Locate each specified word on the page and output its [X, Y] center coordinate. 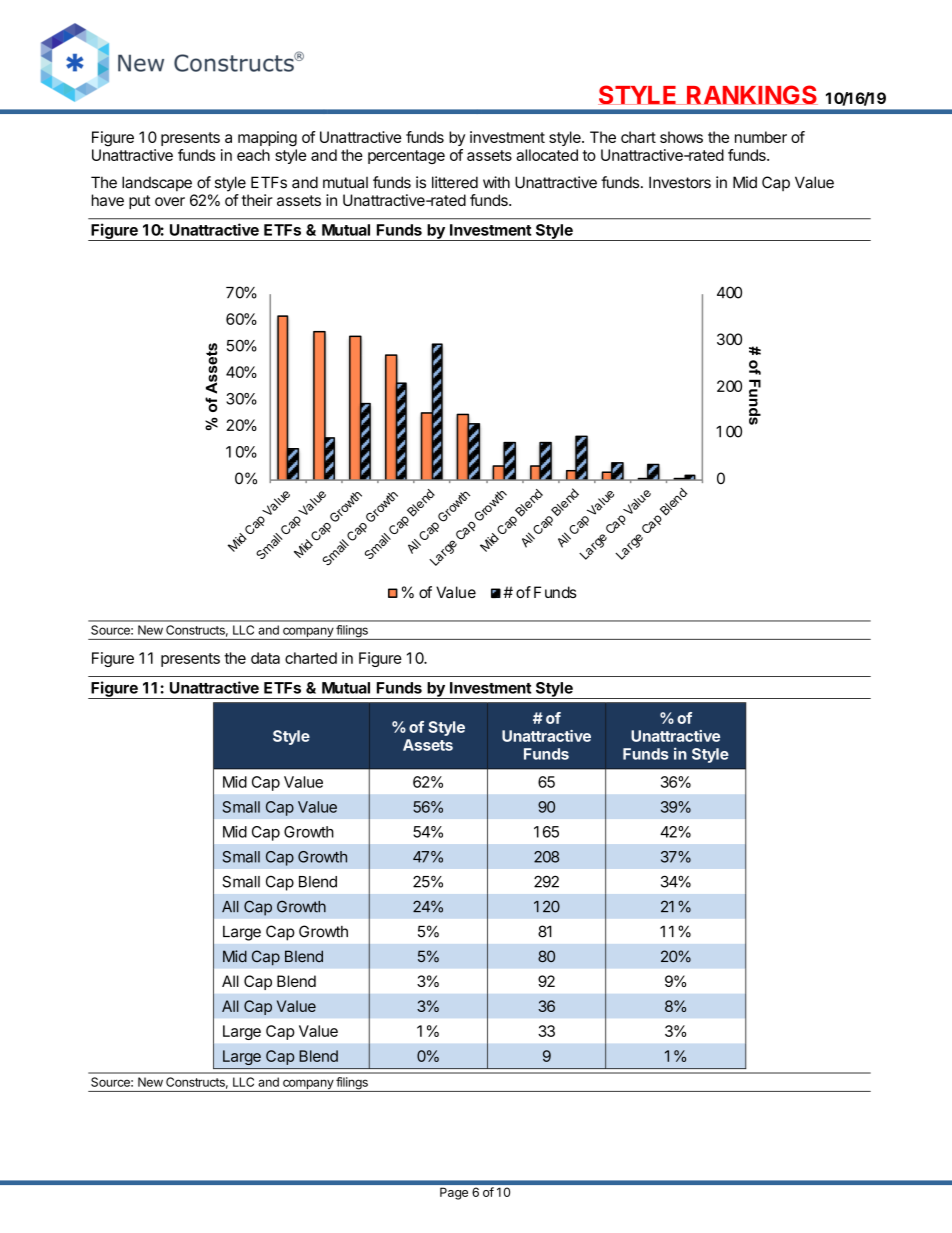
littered [455, 182]
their [257, 200]
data [265, 658]
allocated [547, 155]
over [170, 201]
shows [681, 137]
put [139, 202]
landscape [157, 184]
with [496, 182]
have [108, 200]
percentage [406, 157]
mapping [267, 139]
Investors [680, 182]
